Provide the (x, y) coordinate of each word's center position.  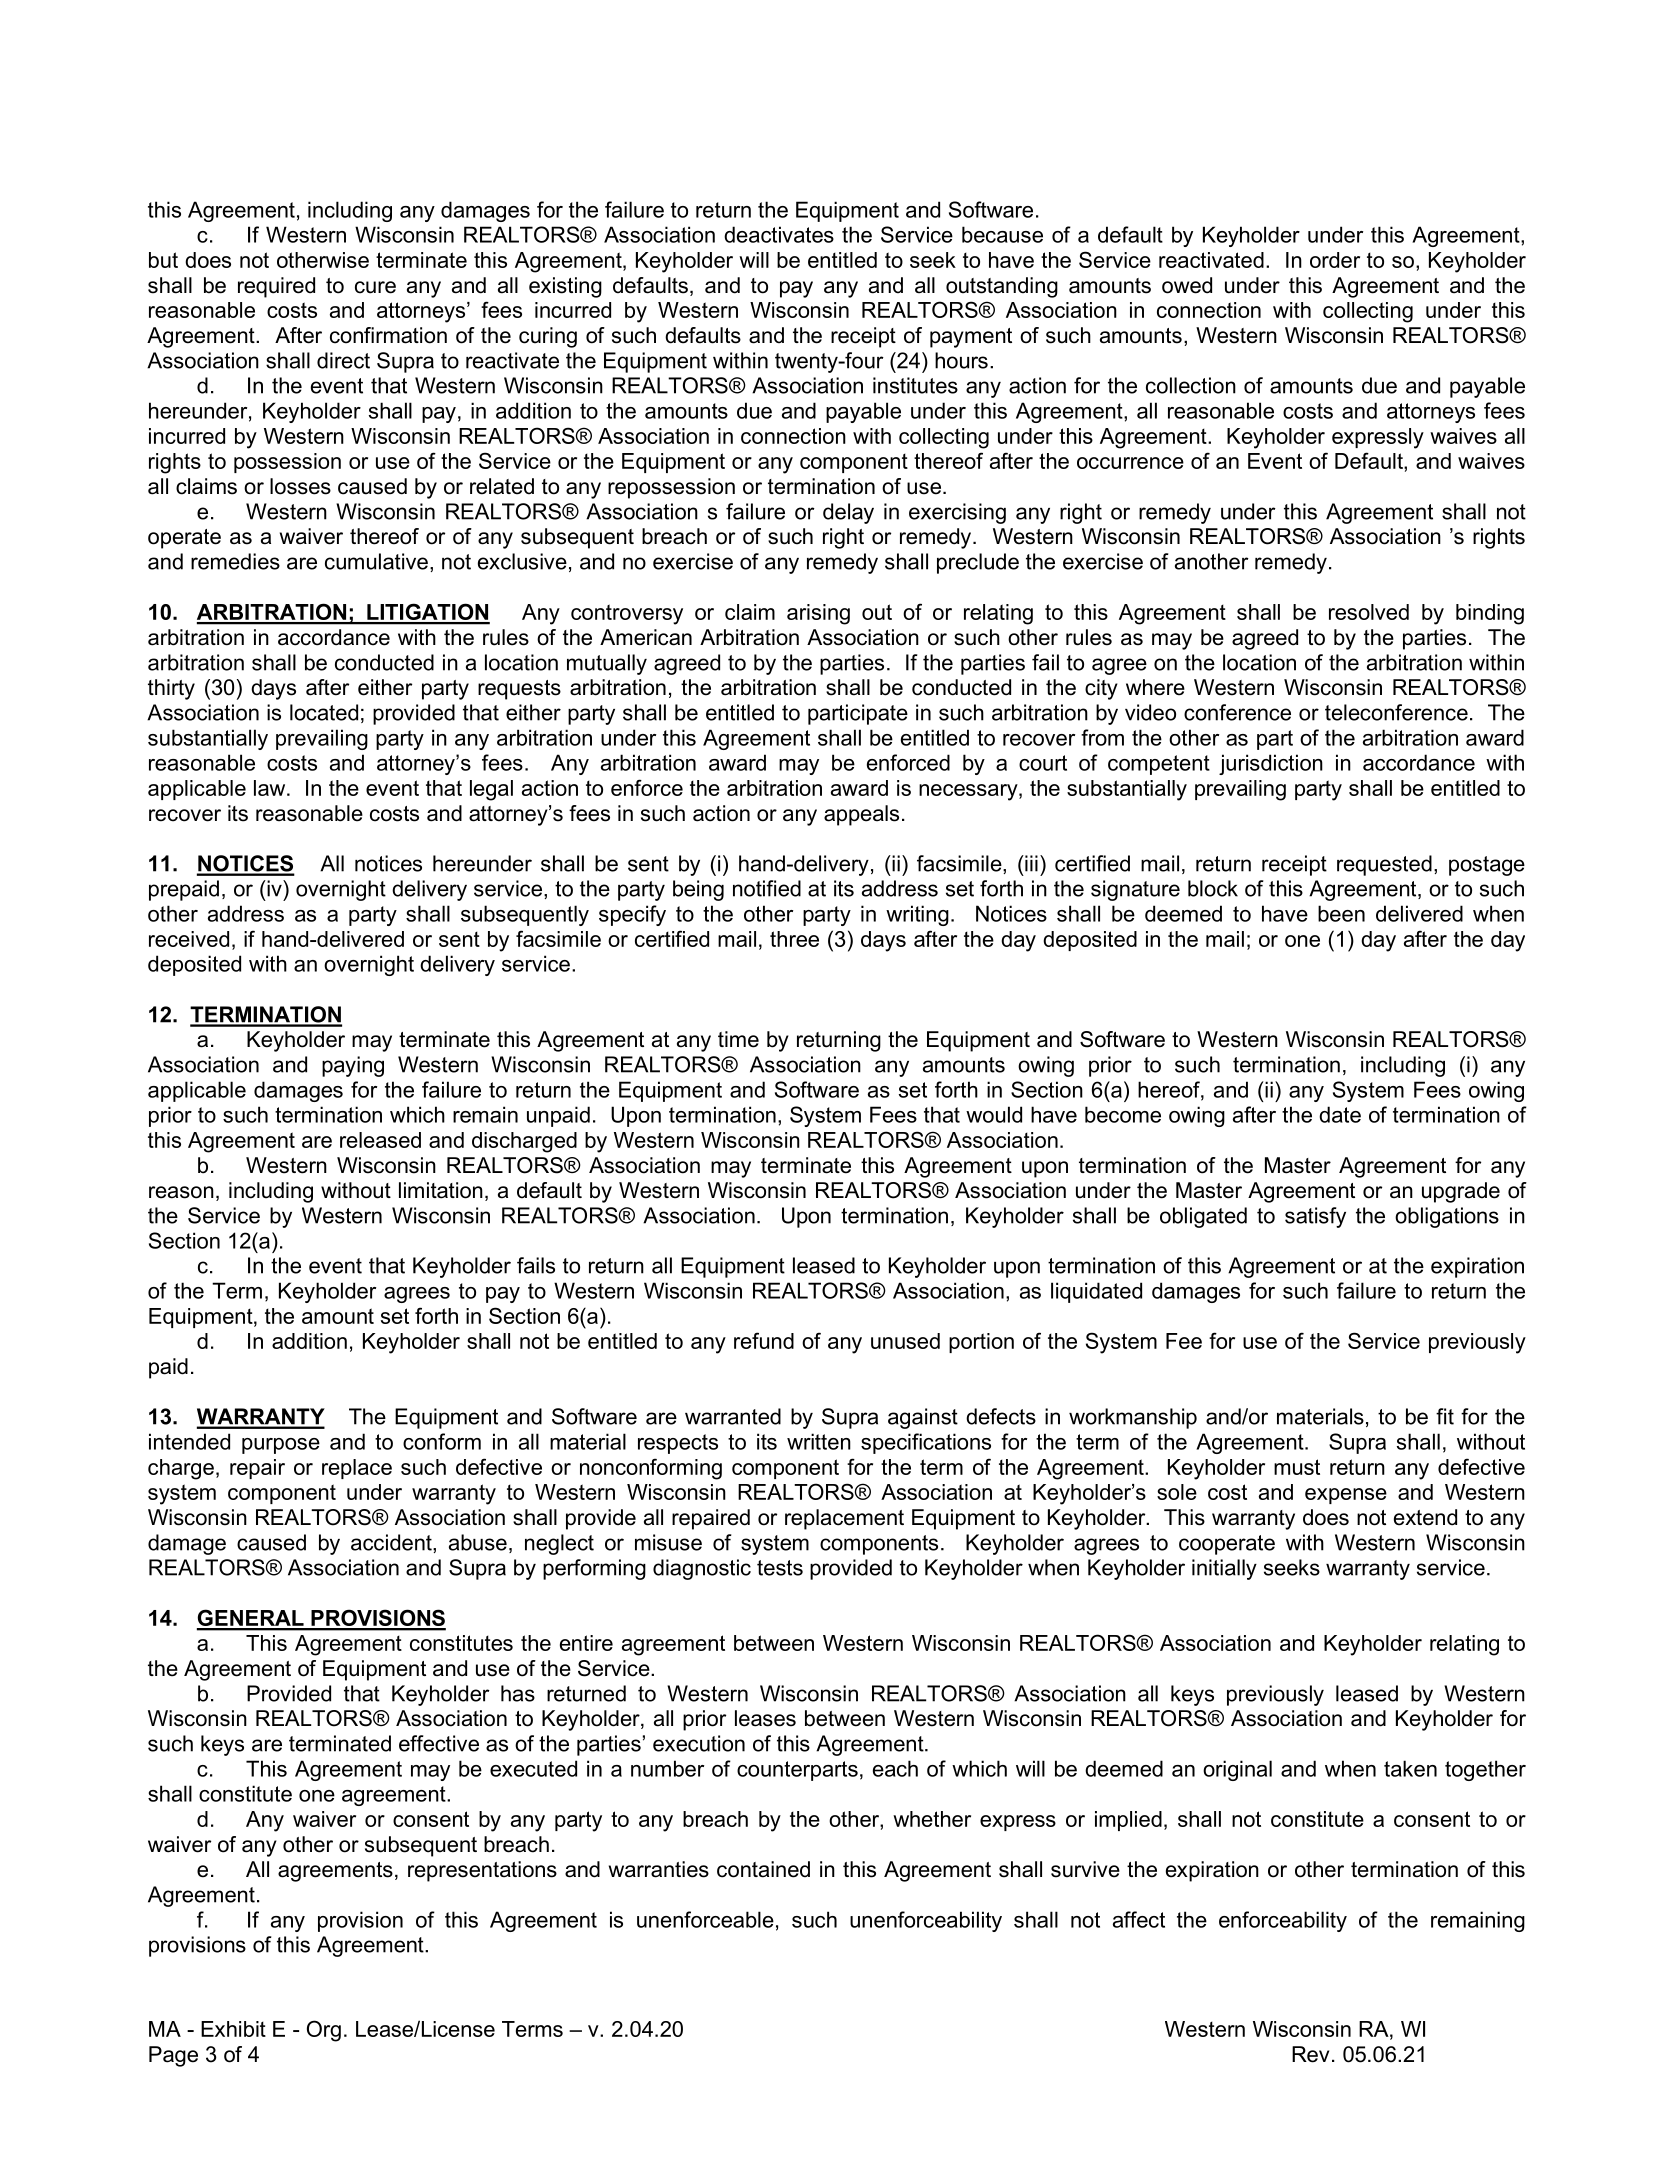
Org (324, 2031)
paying (353, 1066)
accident (392, 1542)
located (324, 712)
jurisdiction (1271, 764)
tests (780, 1568)
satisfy (1315, 1217)
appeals (861, 815)
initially (1224, 1569)
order (1335, 260)
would (994, 1114)
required (276, 287)
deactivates (779, 234)
